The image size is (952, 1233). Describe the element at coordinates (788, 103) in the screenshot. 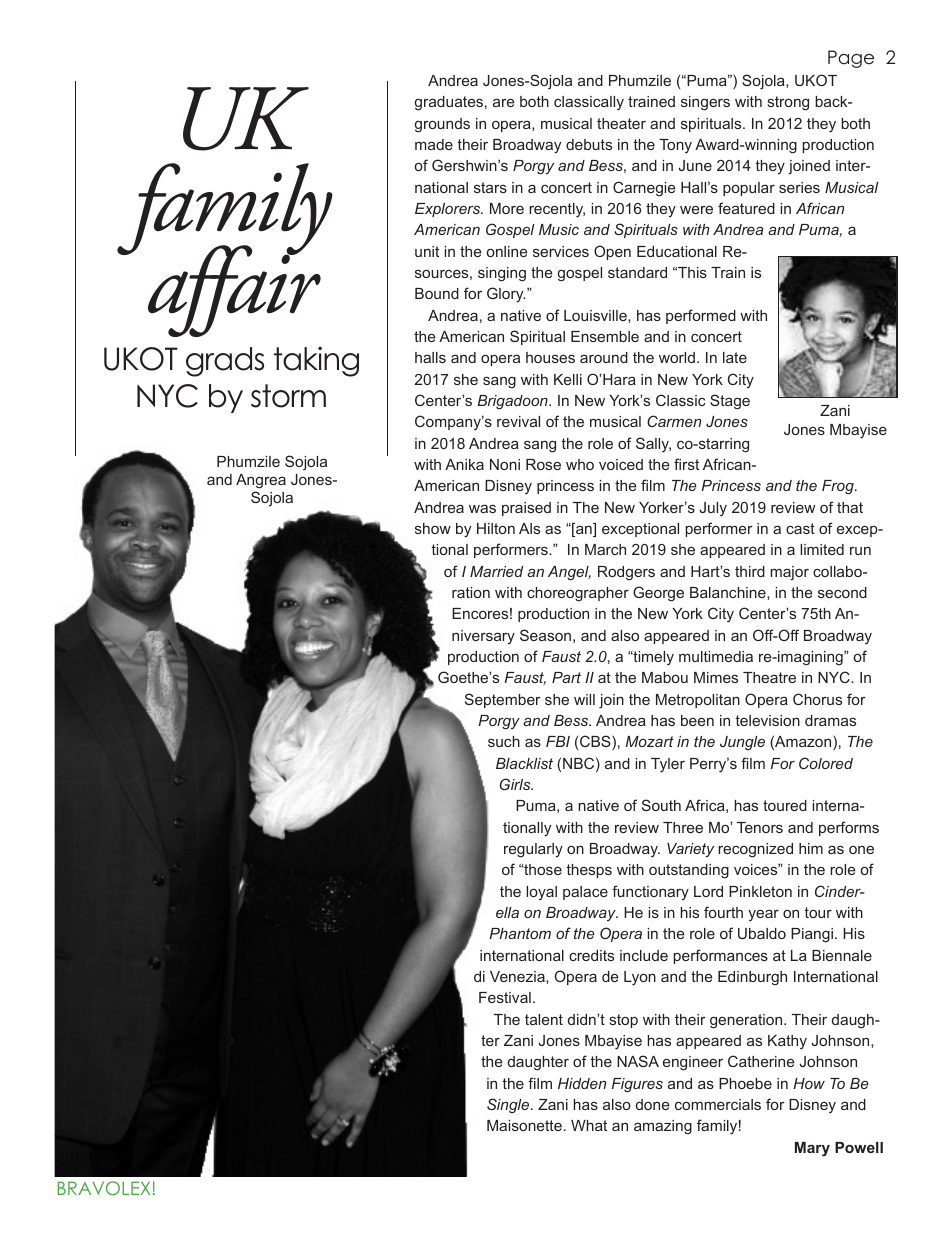

I see `strong` at that location.
